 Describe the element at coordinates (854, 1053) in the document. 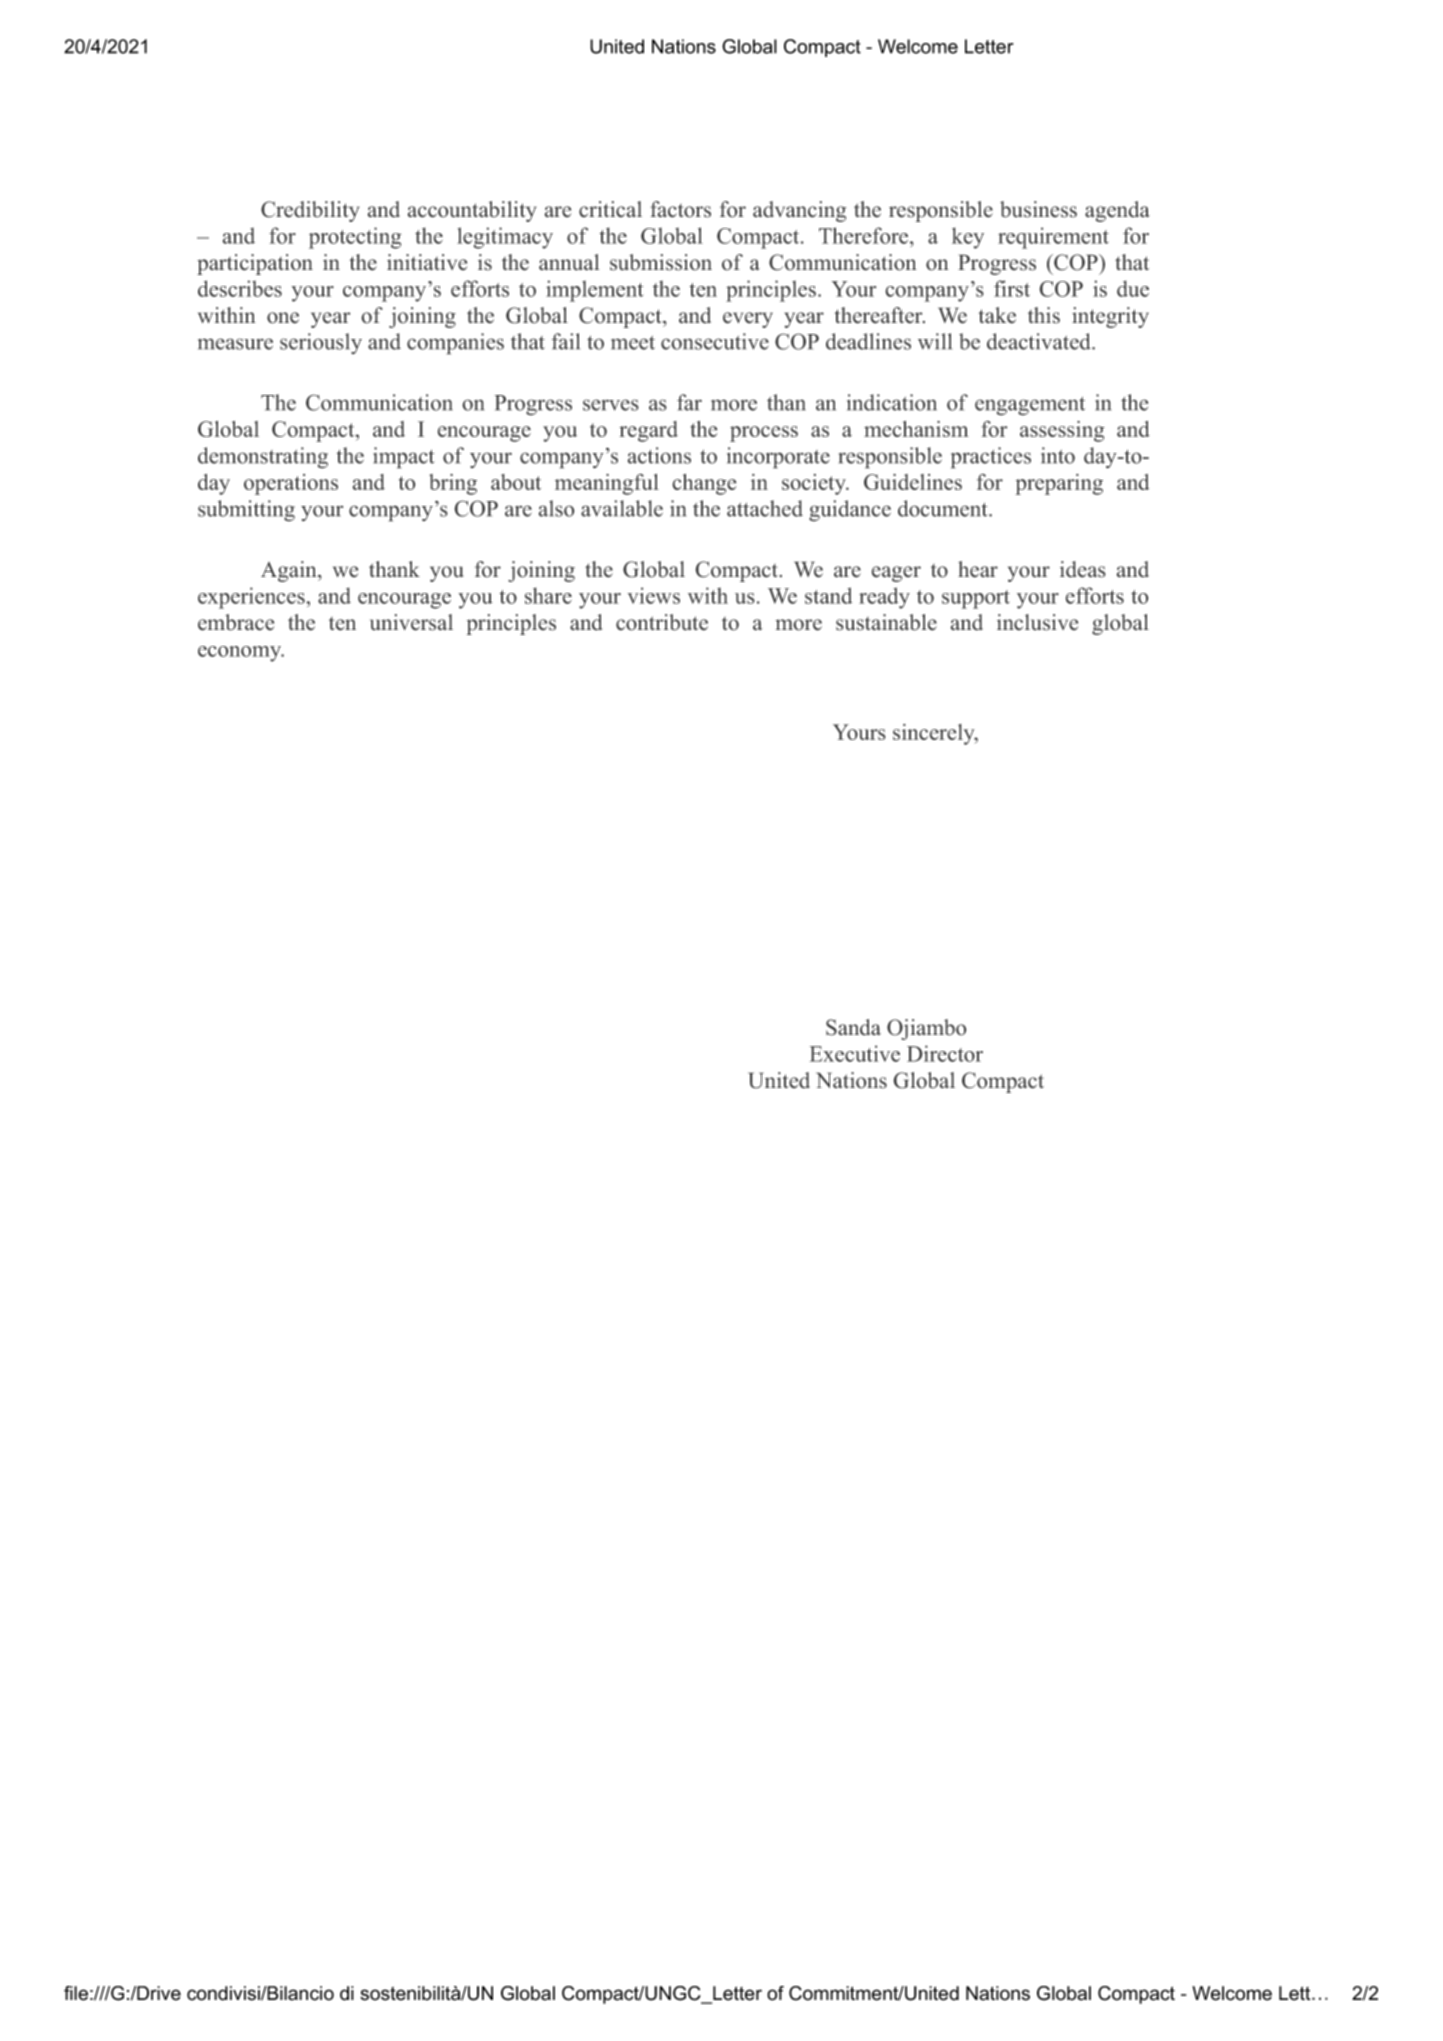

I see `Executive` at that location.
